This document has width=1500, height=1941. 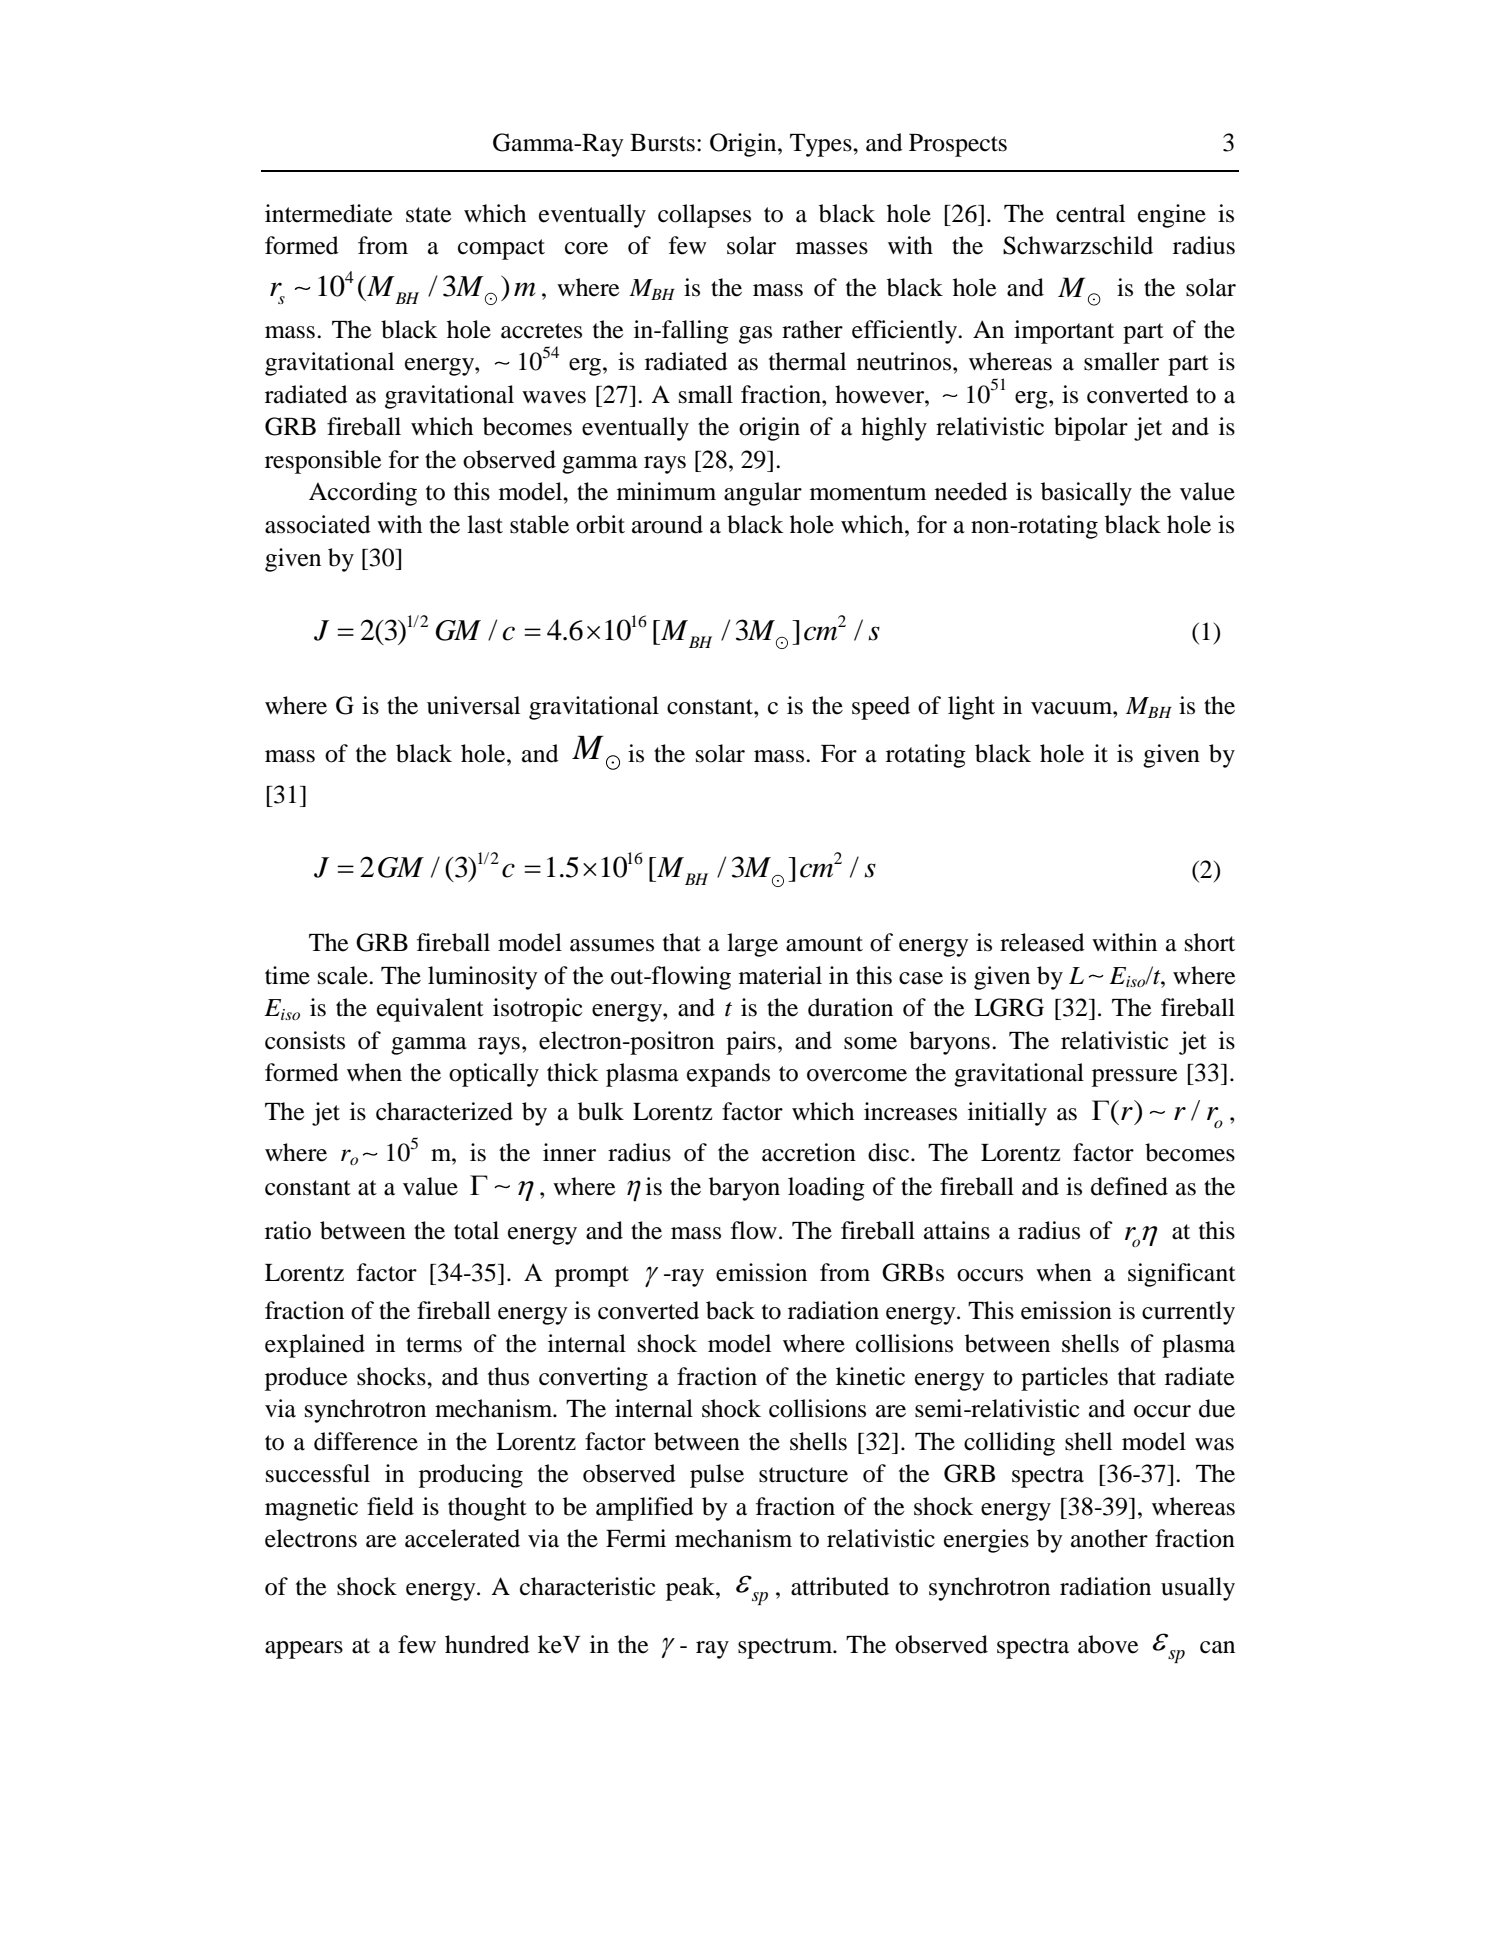 What do you see at coordinates (444, 1111) in the document?
I see `characterized` at bounding box center [444, 1111].
